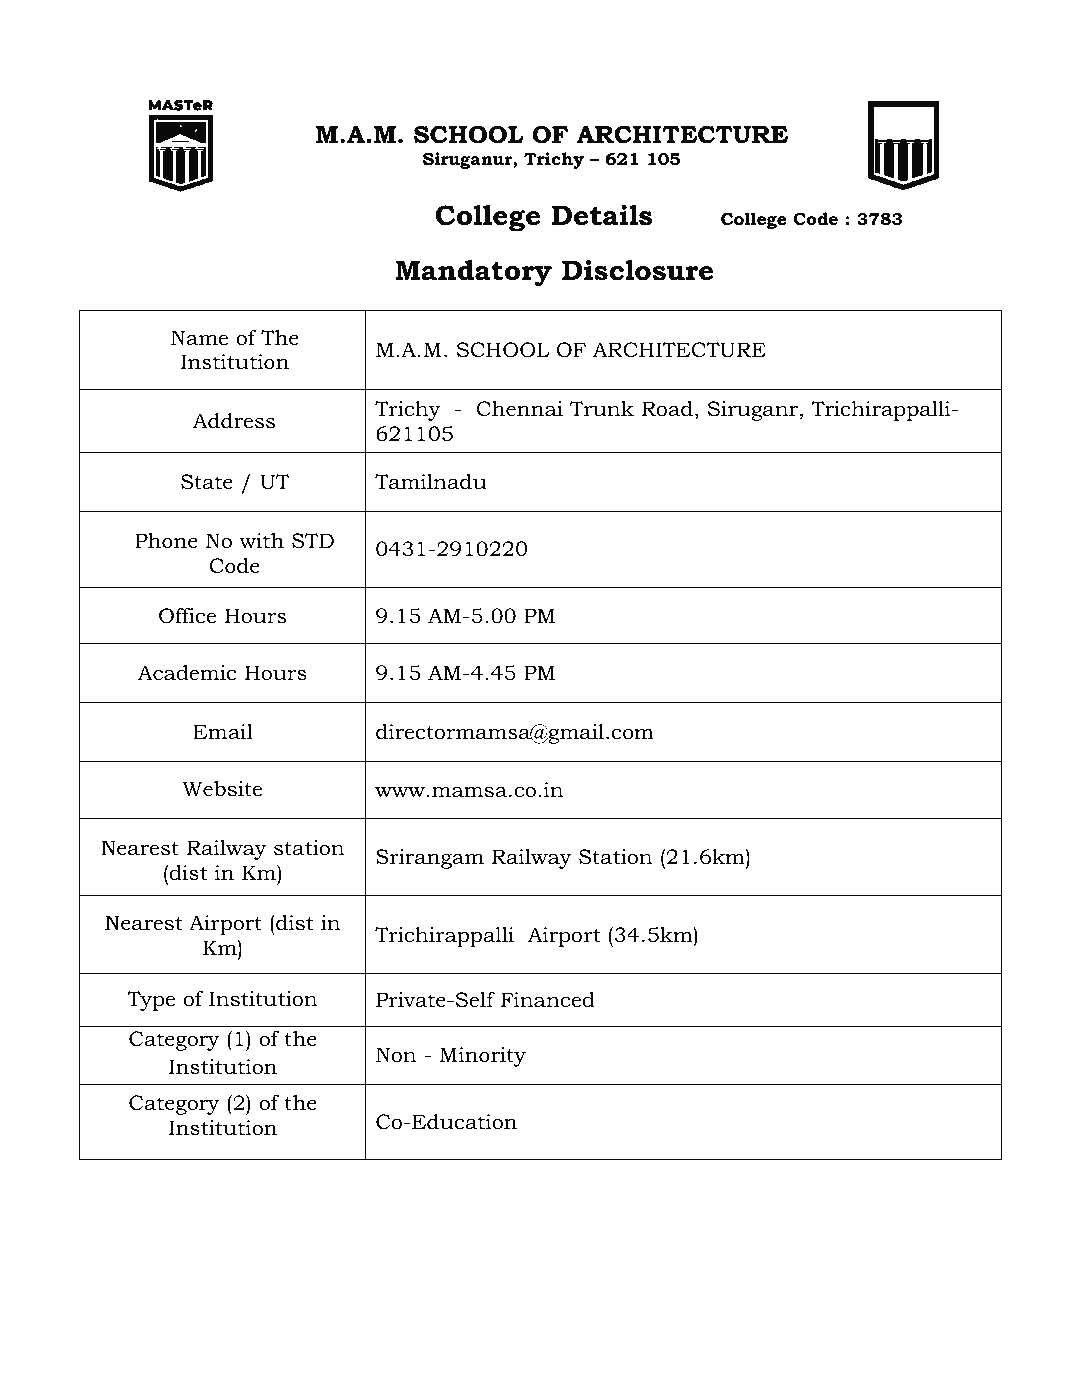  What do you see at coordinates (187, 673) in the page?
I see `Academic` at bounding box center [187, 673].
